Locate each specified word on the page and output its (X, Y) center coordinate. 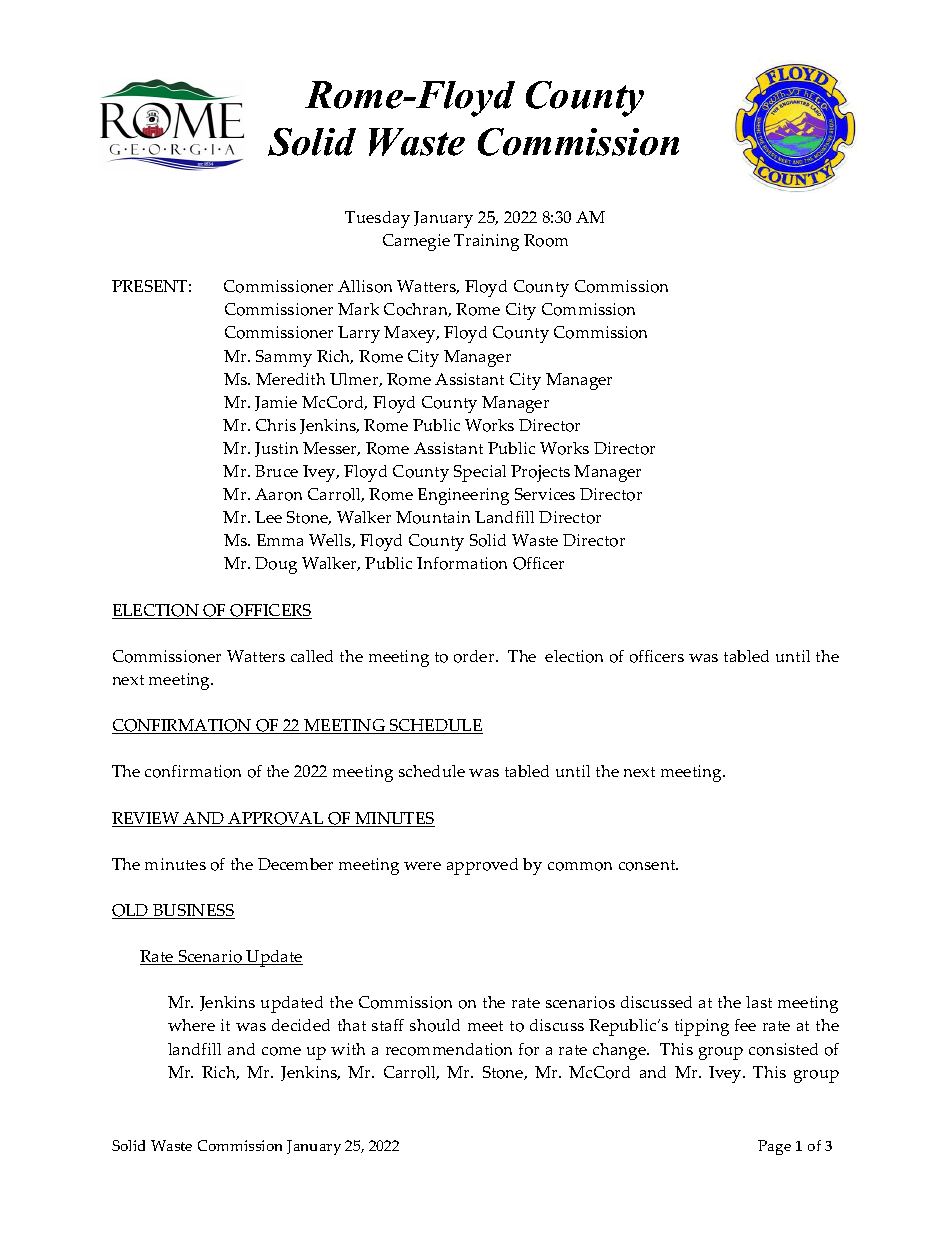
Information (462, 563)
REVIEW (147, 819)
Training (486, 242)
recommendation (449, 1049)
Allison (365, 286)
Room (546, 240)
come (281, 1051)
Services (545, 494)
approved (482, 866)
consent (648, 865)
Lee (268, 517)
